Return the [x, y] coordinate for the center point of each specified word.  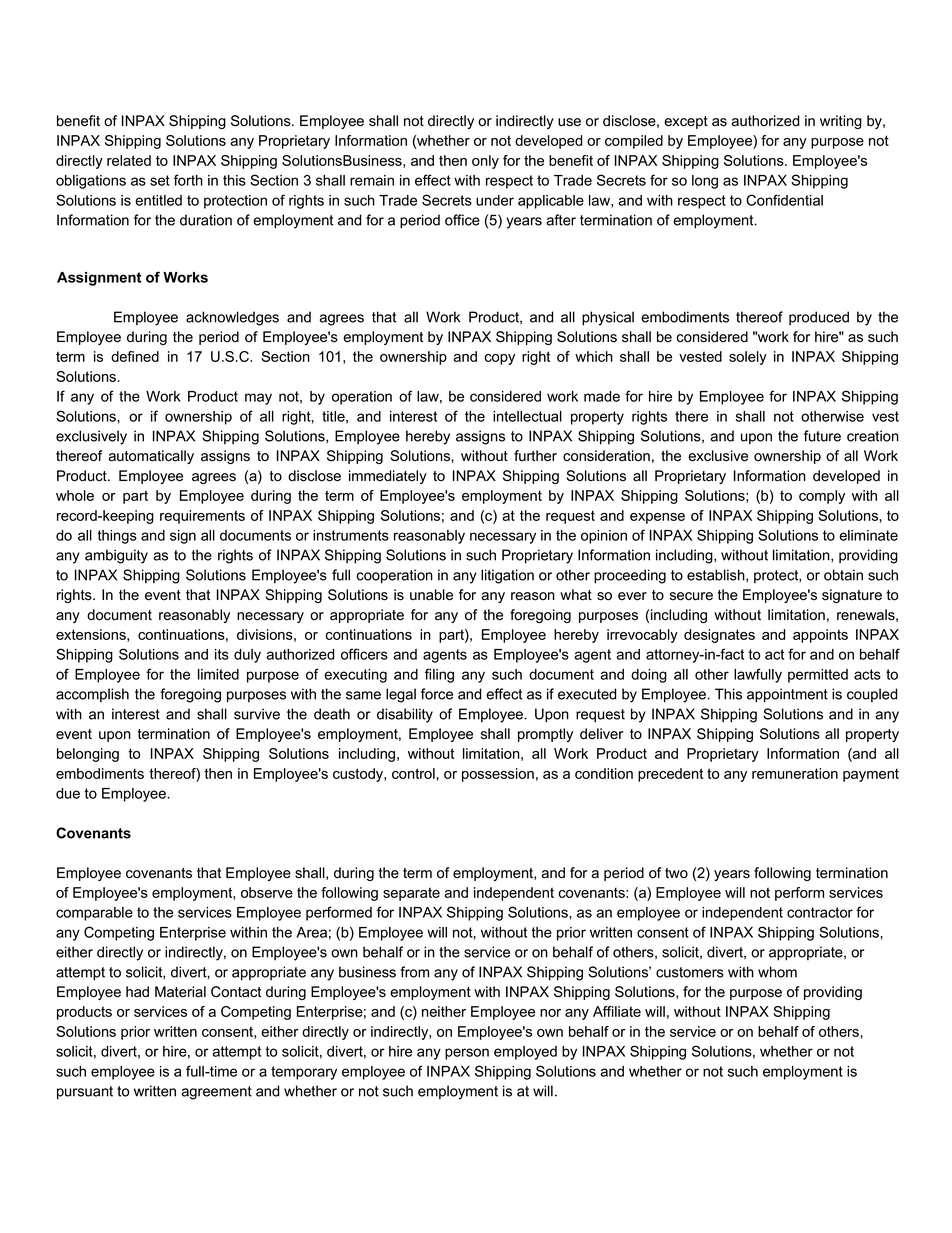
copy [500, 359]
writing [841, 122]
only [485, 162]
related [129, 160]
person [467, 1054]
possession [498, 775]
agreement [216, 1093]
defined [135, 356]
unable [431, 595]
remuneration [795, 773]
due [68, 793]
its [222, 654]
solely [748, 358]
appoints [820, 636]
